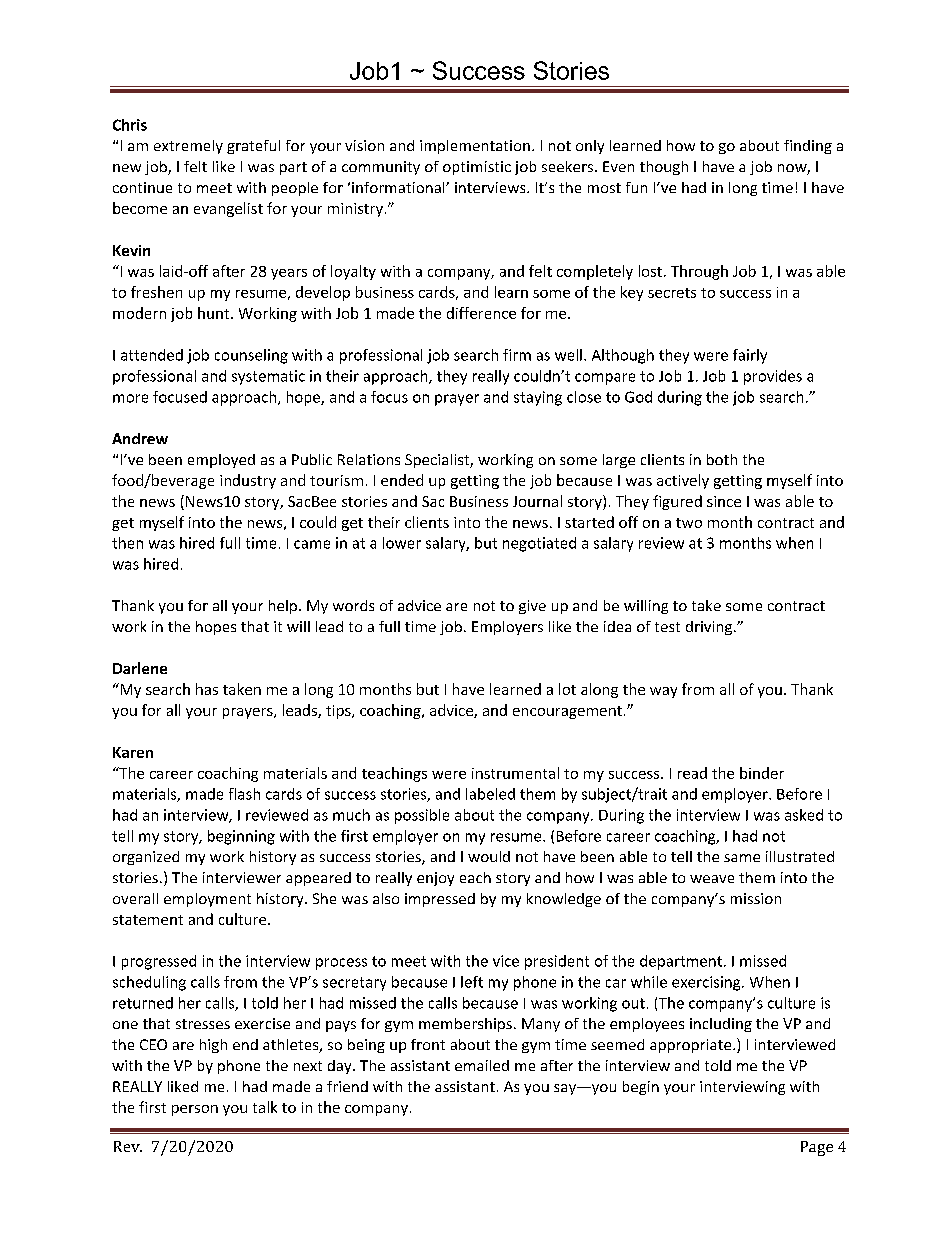 Image resolution: width=952 pixels, height=1233 pixels. Describe the element at coordinates (244, 794) in the page. I see `flash` at that location.
